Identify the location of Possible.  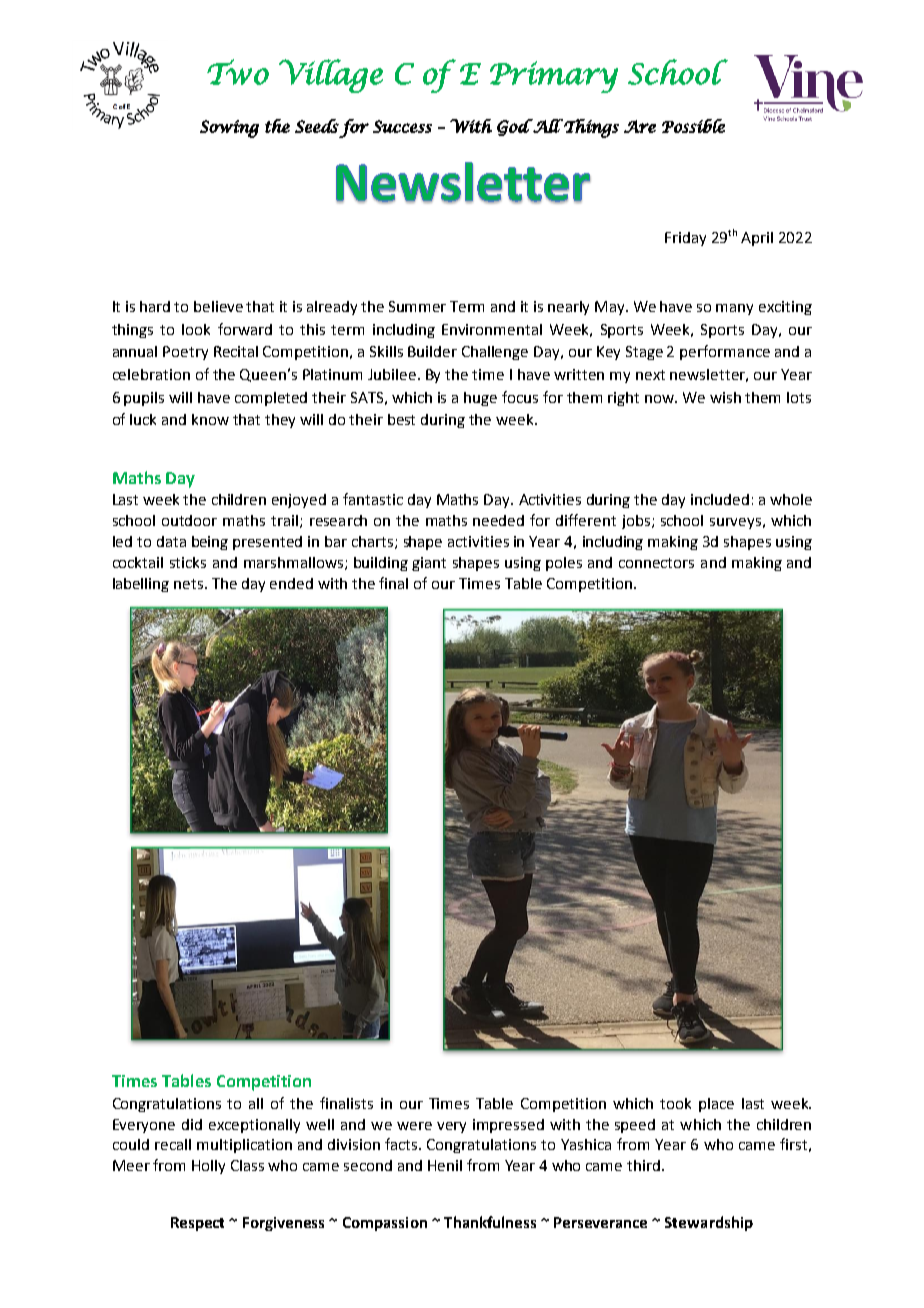
(693, 126).
